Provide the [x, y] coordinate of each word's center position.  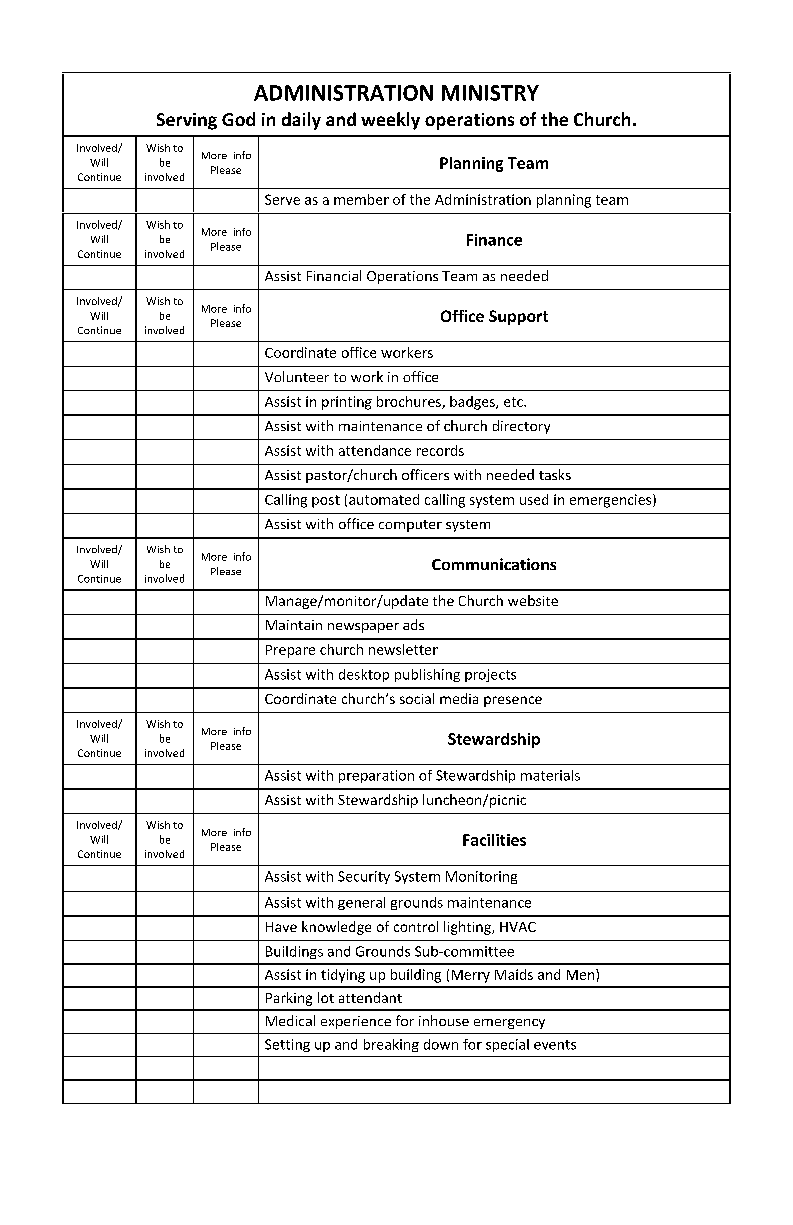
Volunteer [297, 376]
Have [281, 927]
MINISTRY [490, 93]
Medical [290, 1020]
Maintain [294, 625]
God [238, 119]
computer [410, 526]
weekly [390, 121]
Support [518, 317]
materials [550, 775]
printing [347, 403]
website [533, 600]
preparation [376, 776]
